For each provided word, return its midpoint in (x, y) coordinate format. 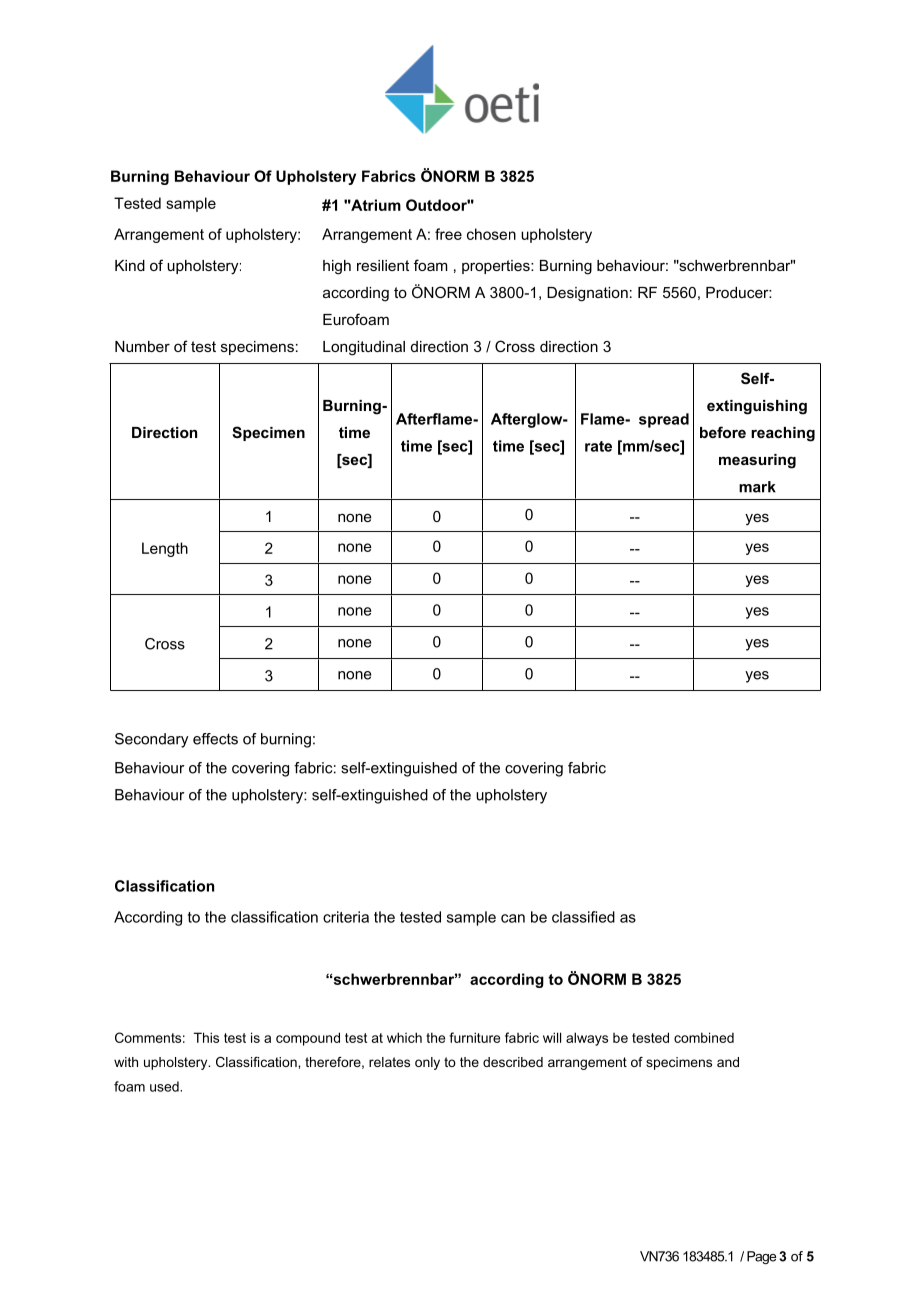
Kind (130, 265)
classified (583, 917)
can (513, 918)
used (165, 1086)
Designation (587, 294)
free (448, 234)
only (427, 1063)
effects (215, 739)
